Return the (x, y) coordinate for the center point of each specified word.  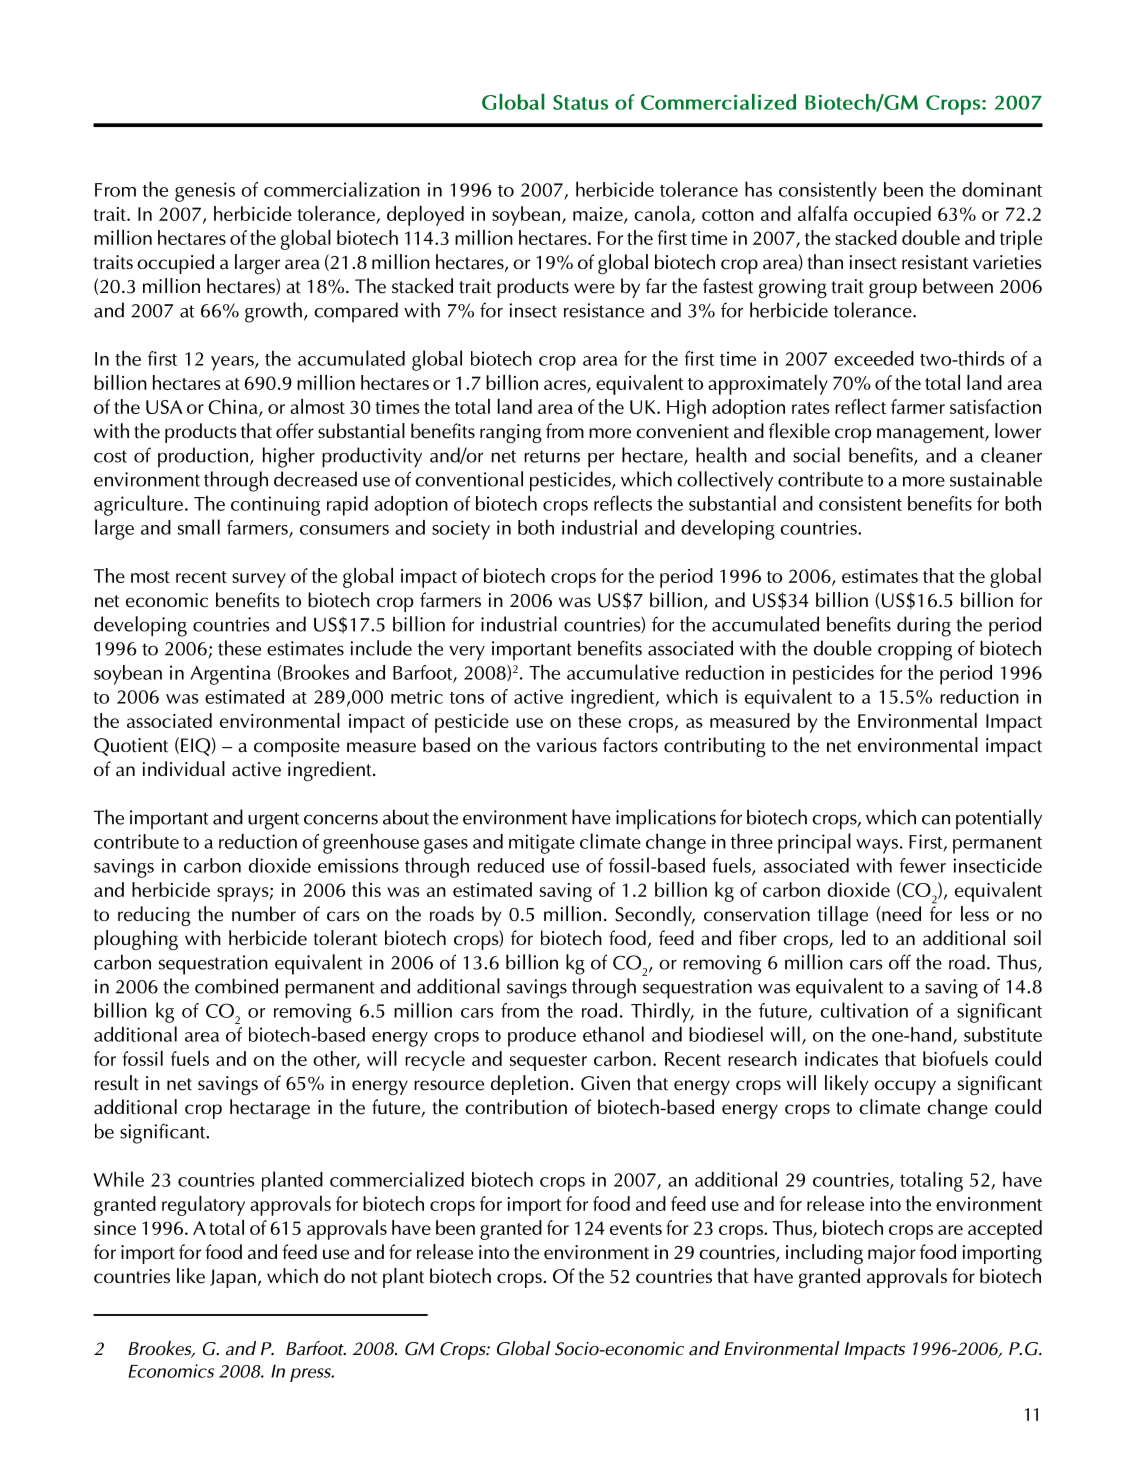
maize (599, 215)
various (566, 745)
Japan (233, 1278)
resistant (935, 262)
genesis (205, 192)
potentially (999, 819)
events (636, 1229)
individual (184, 769)
